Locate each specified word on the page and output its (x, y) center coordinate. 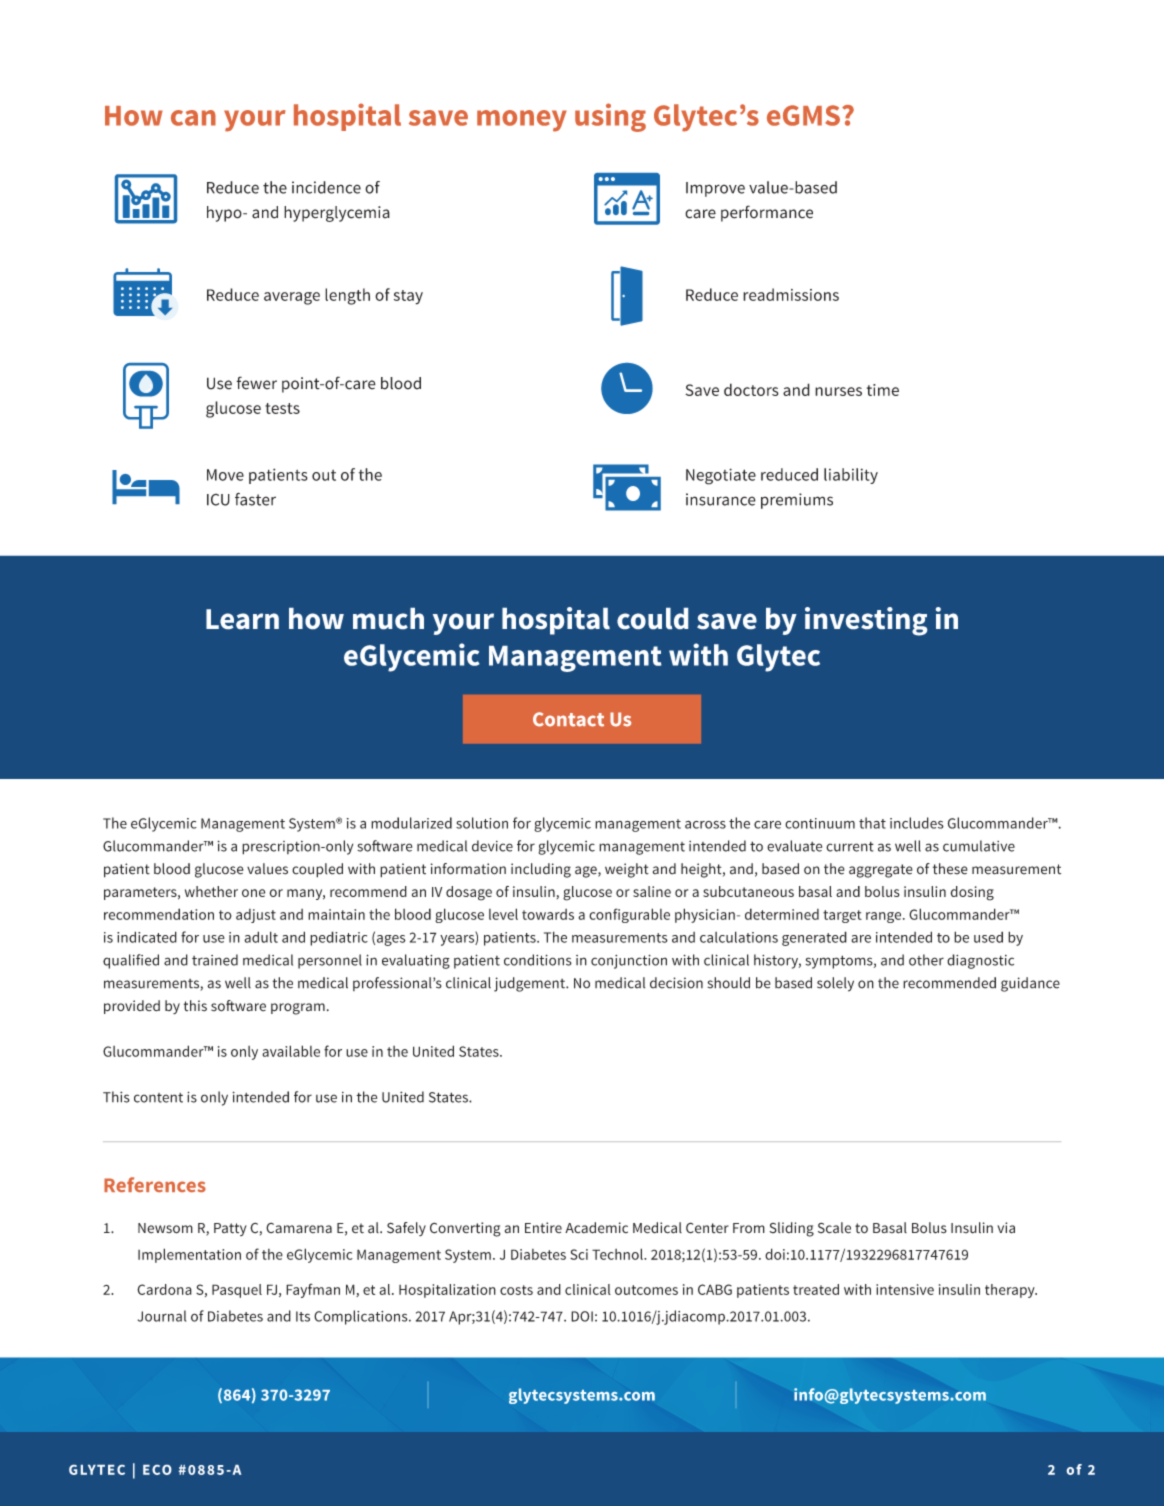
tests (282, 408)
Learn (242, 619)
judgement (530, 984)
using (610, 117)
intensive (905, 1289)
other (926, 960)
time (883, 390)
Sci (579, 1254)
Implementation (189, 1255)
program (298, 1009)
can (193, 118)
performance (767, 213)
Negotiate (721, 476)
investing (866, 621)
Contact (568, 719)
